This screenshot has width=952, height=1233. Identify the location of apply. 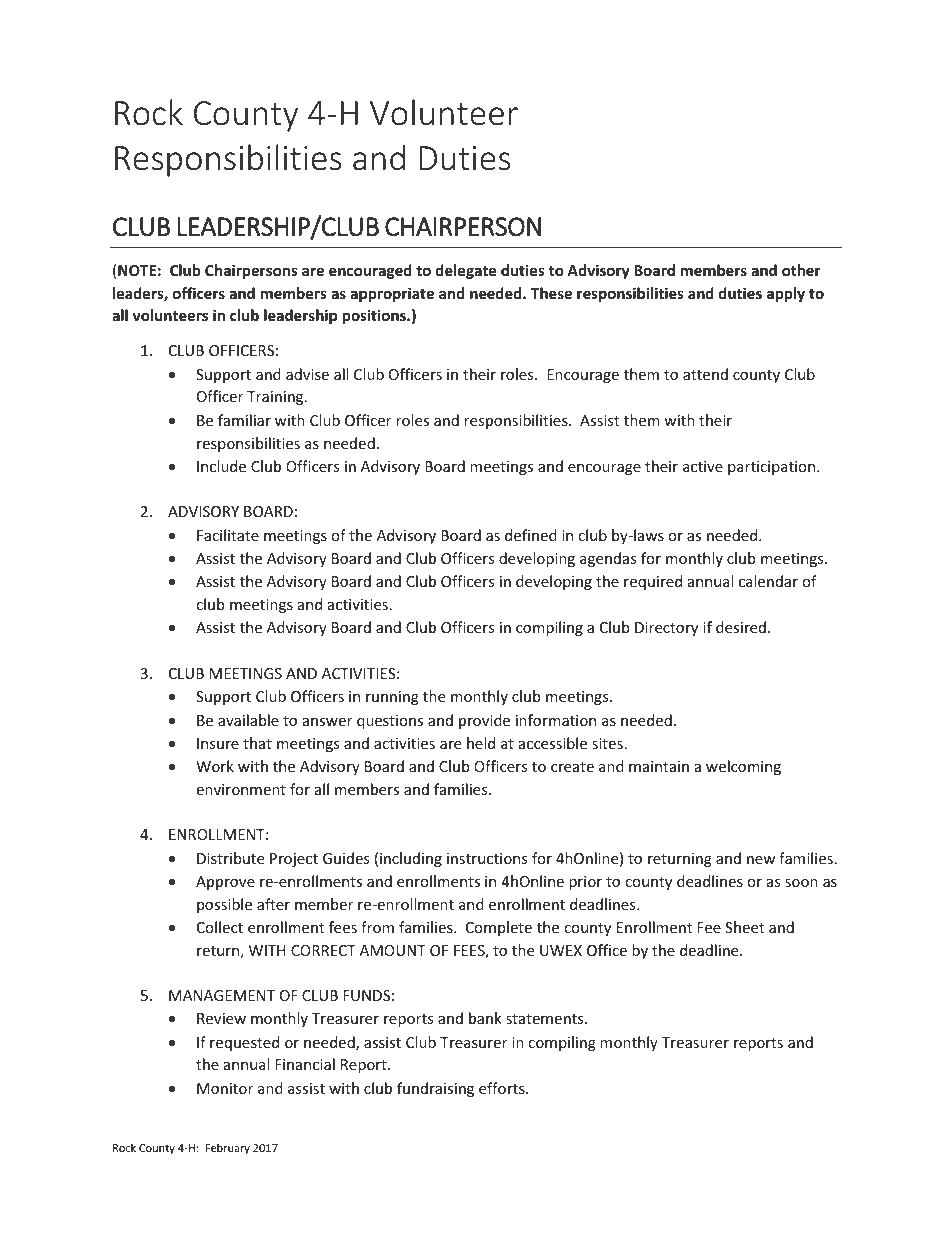
(786, 294).
